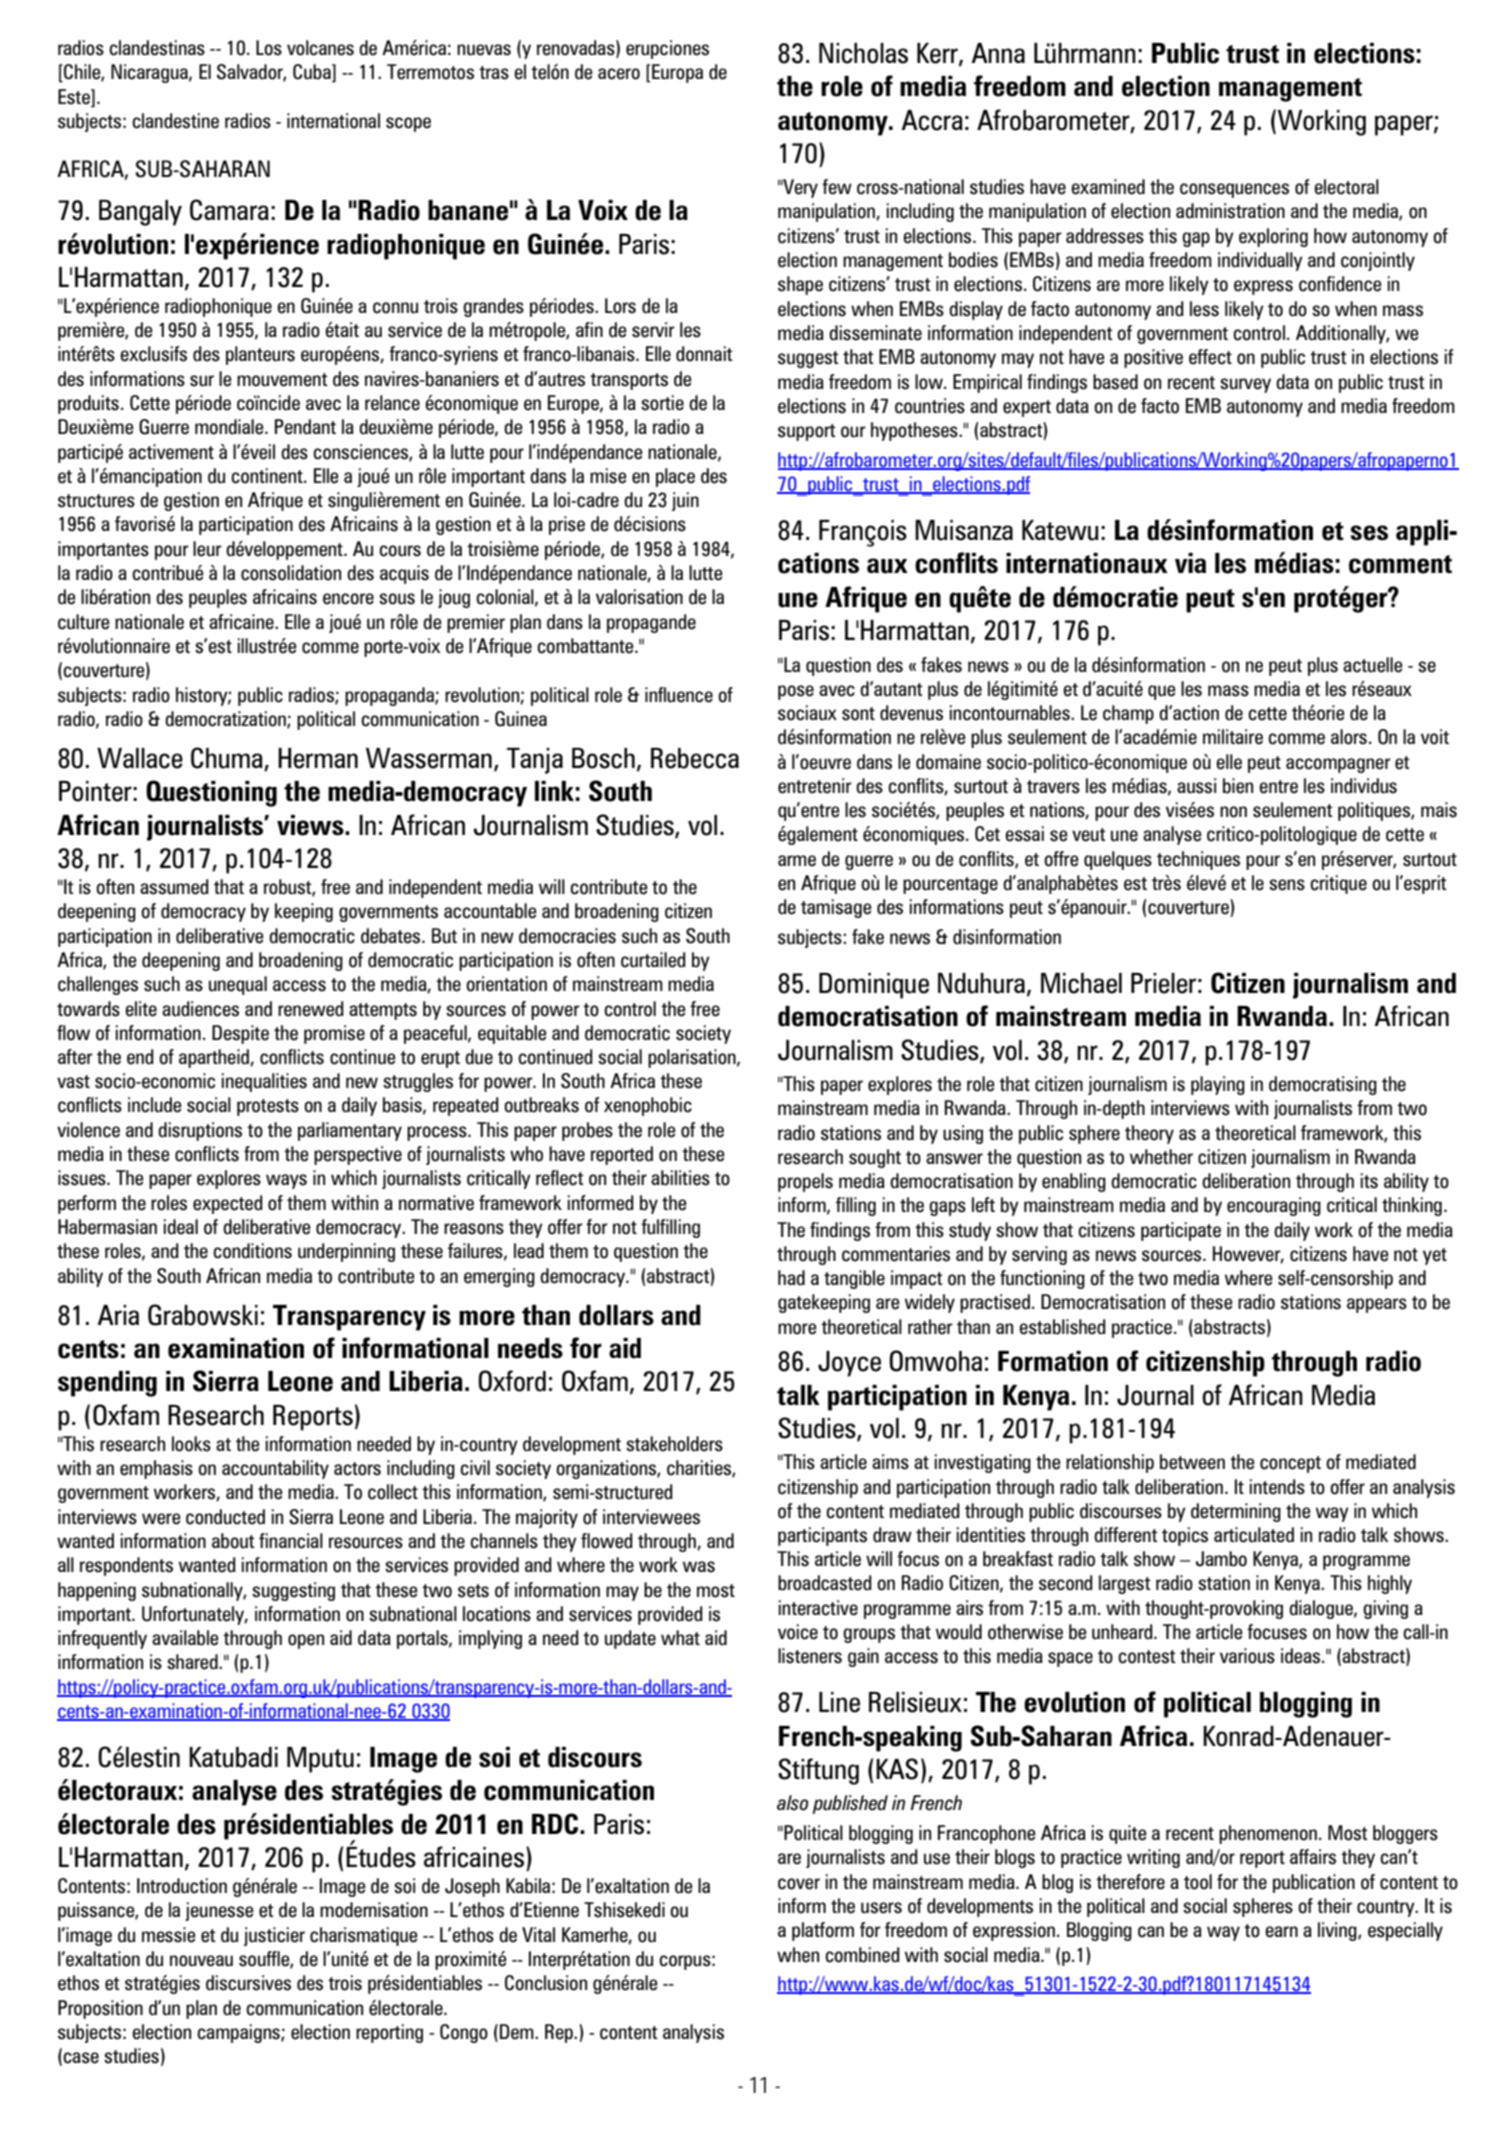  Describe the element at coordinates (175, 121) in the document. I see `clandestine` at that location.
